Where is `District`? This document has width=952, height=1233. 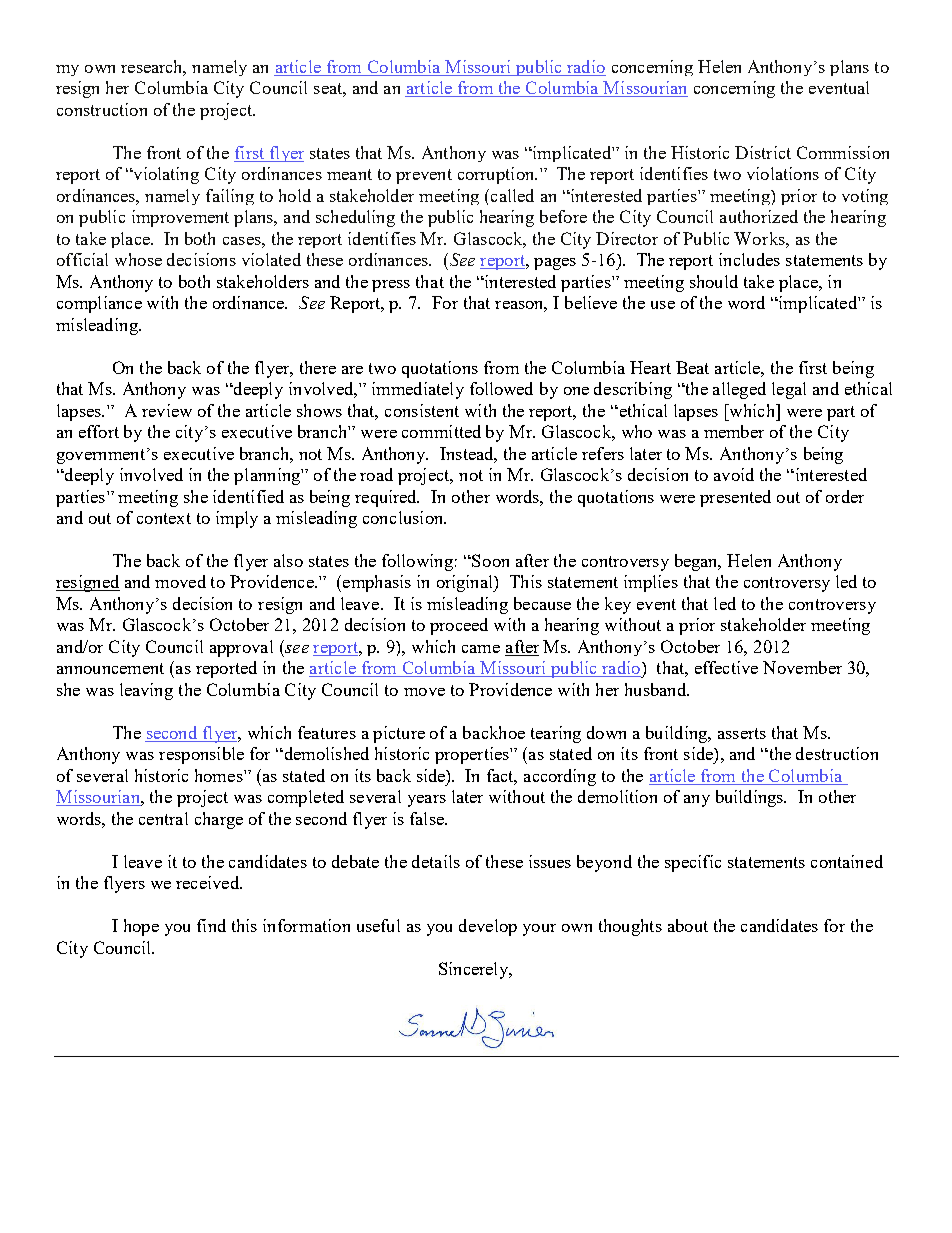
District is located at coordinates (763, 152).
